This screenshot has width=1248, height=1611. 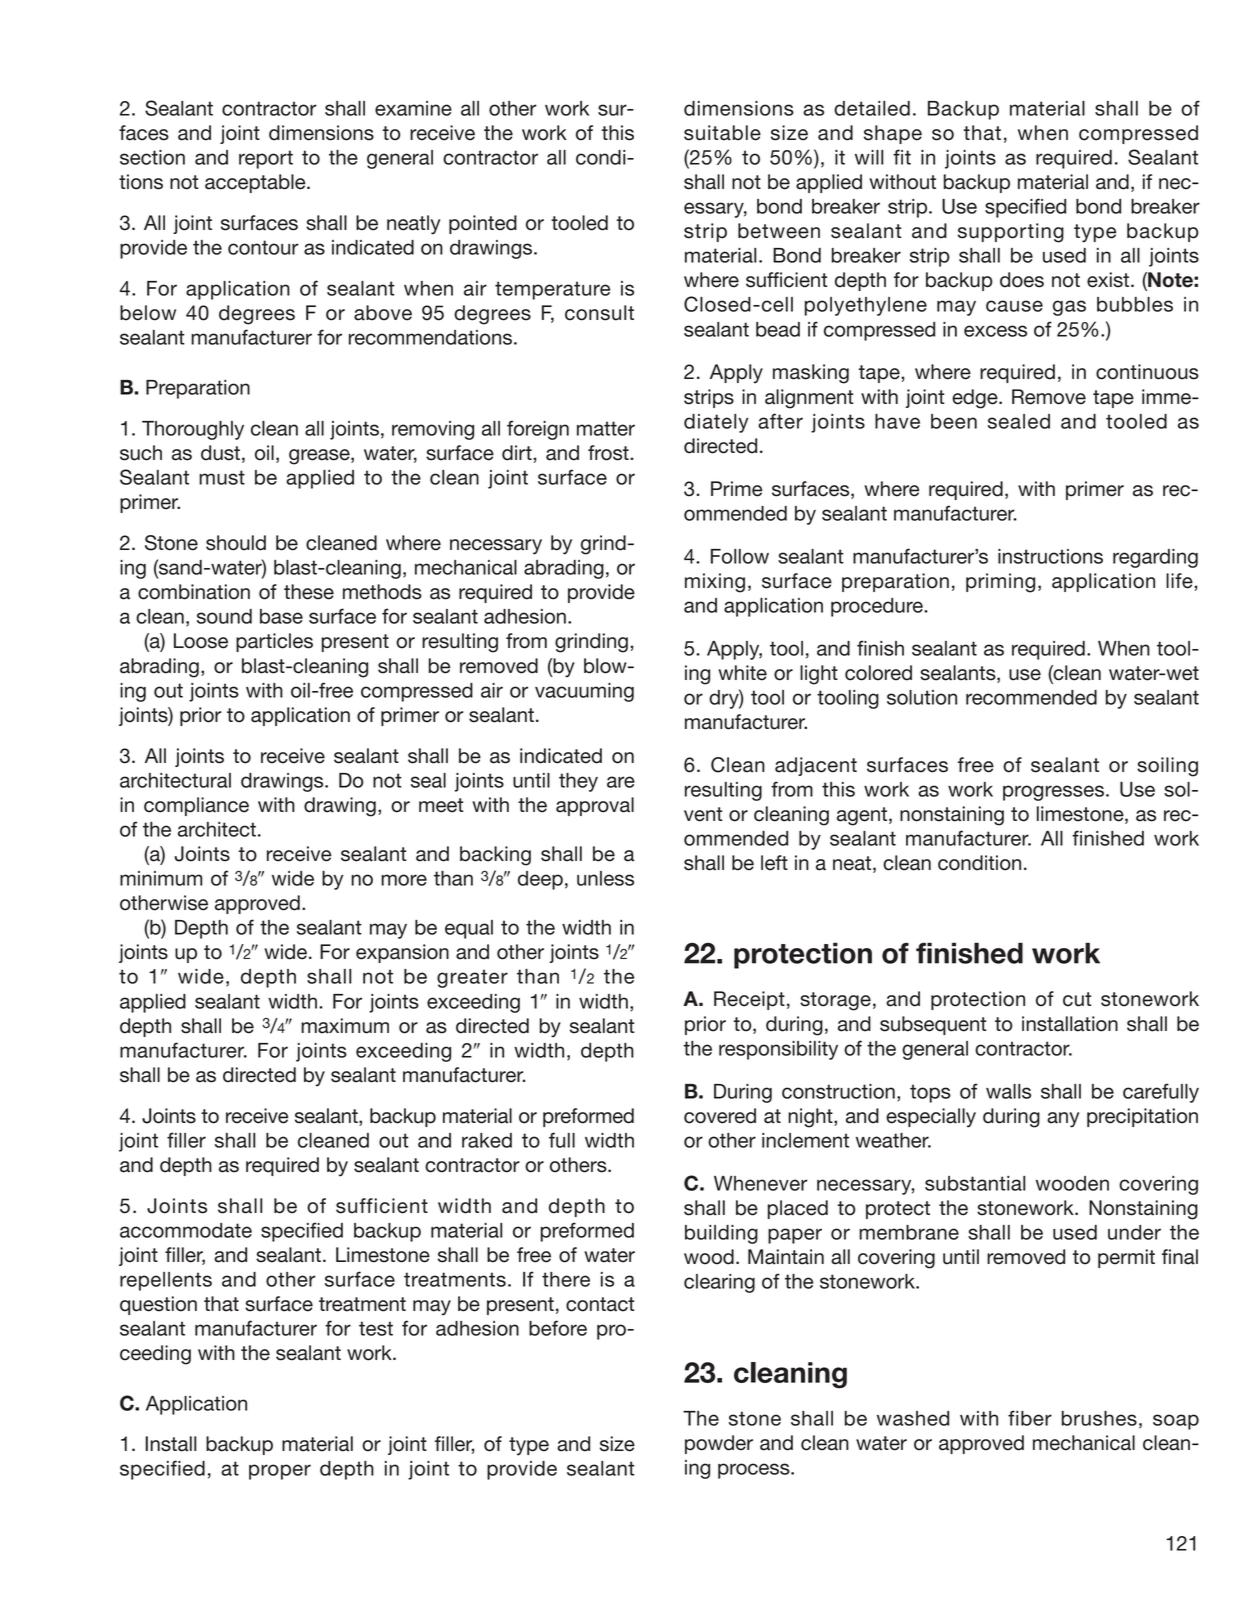 What do you see at coordinates (606, 428) in the screenshot?
I see `matter` at bounding box center [606, 428].
